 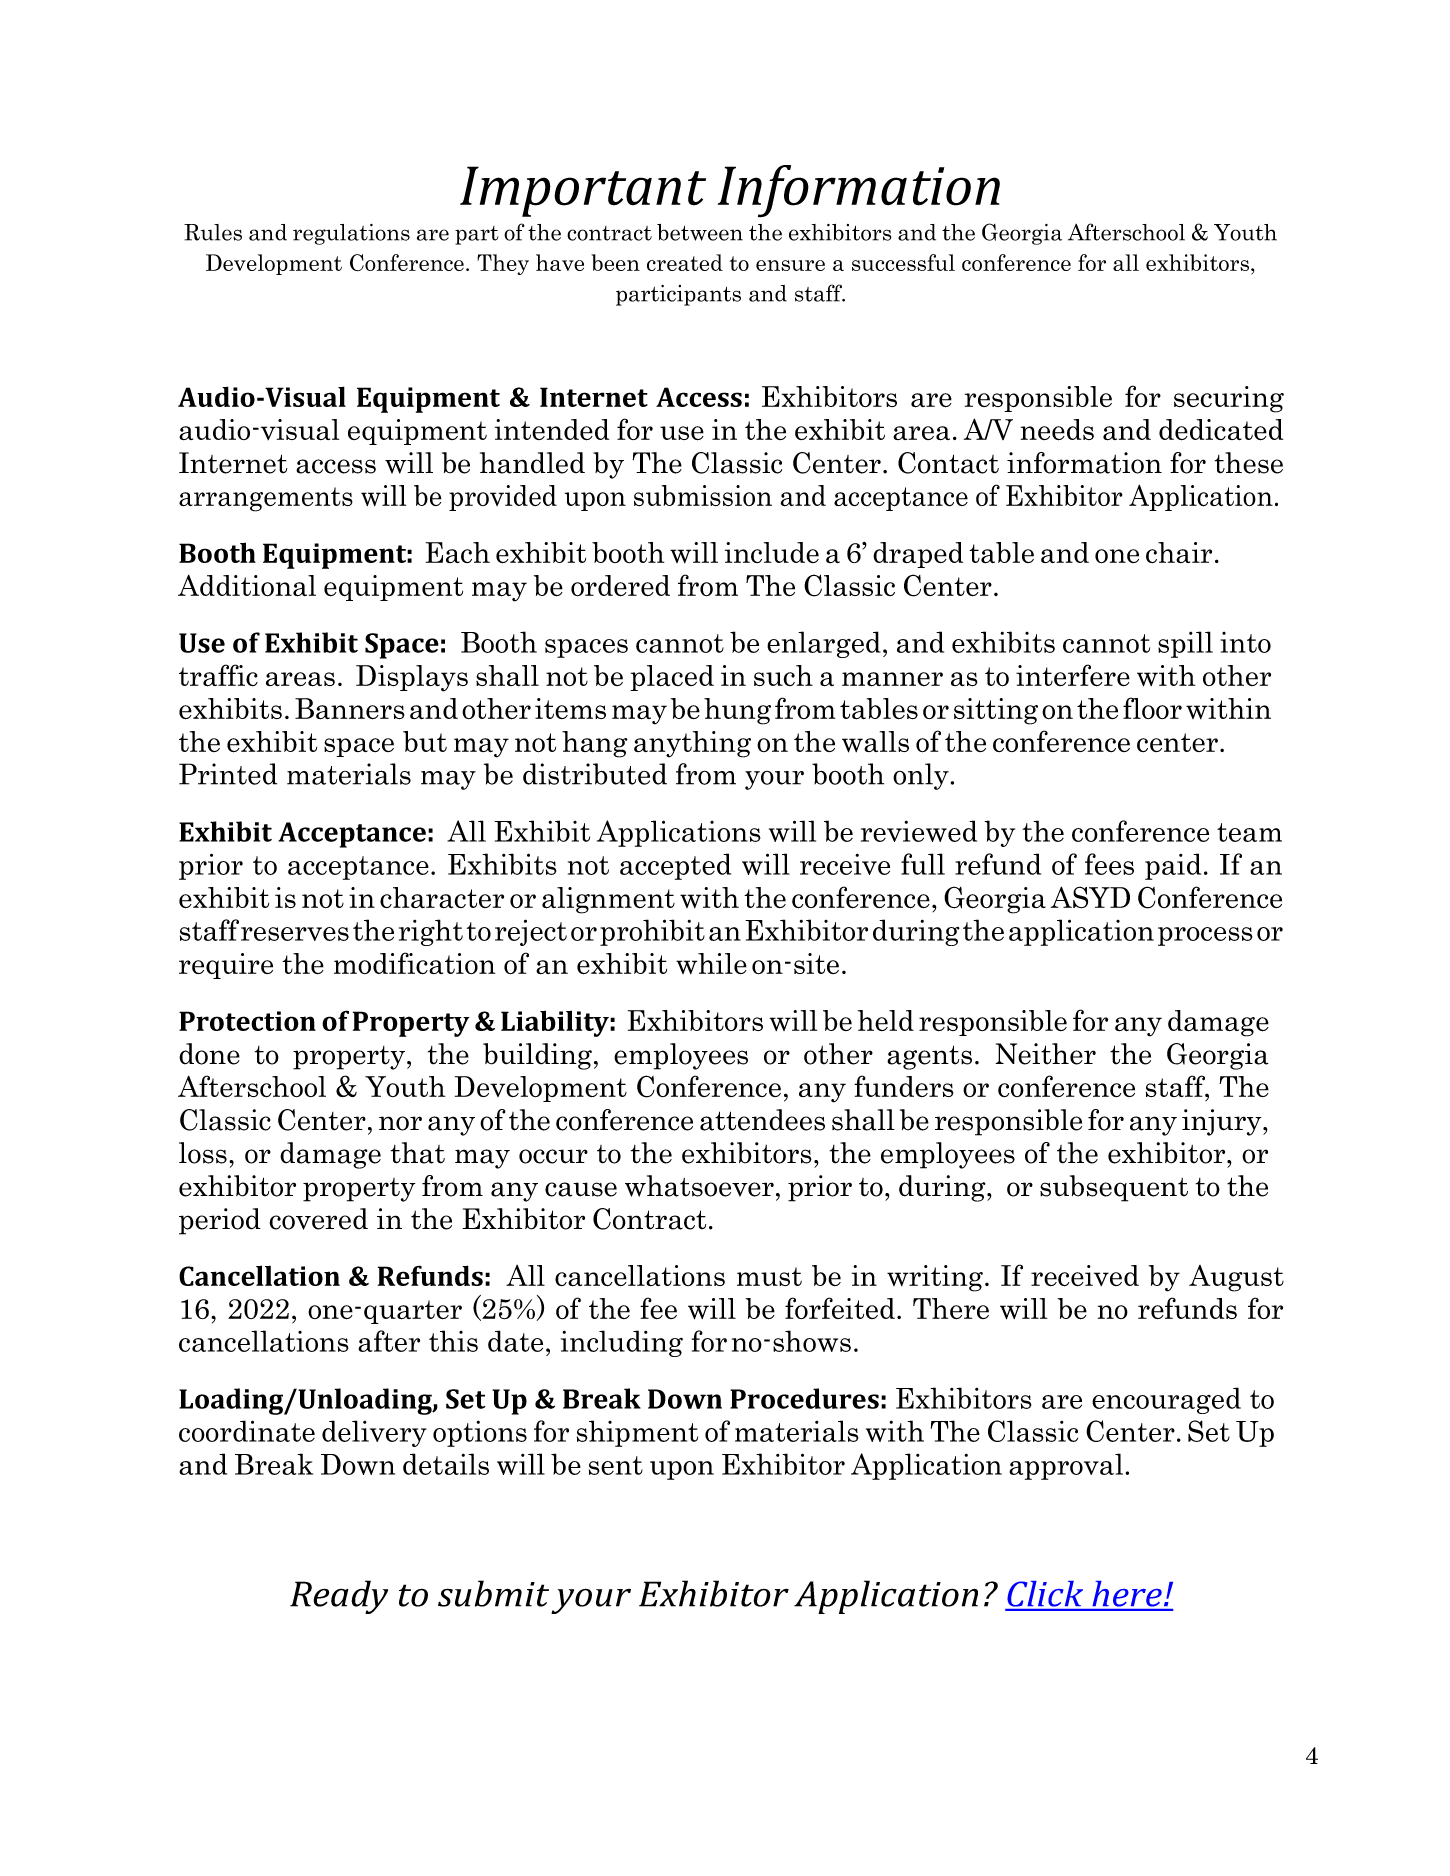 I want to click on nor, so click(x=400, y=1123).
